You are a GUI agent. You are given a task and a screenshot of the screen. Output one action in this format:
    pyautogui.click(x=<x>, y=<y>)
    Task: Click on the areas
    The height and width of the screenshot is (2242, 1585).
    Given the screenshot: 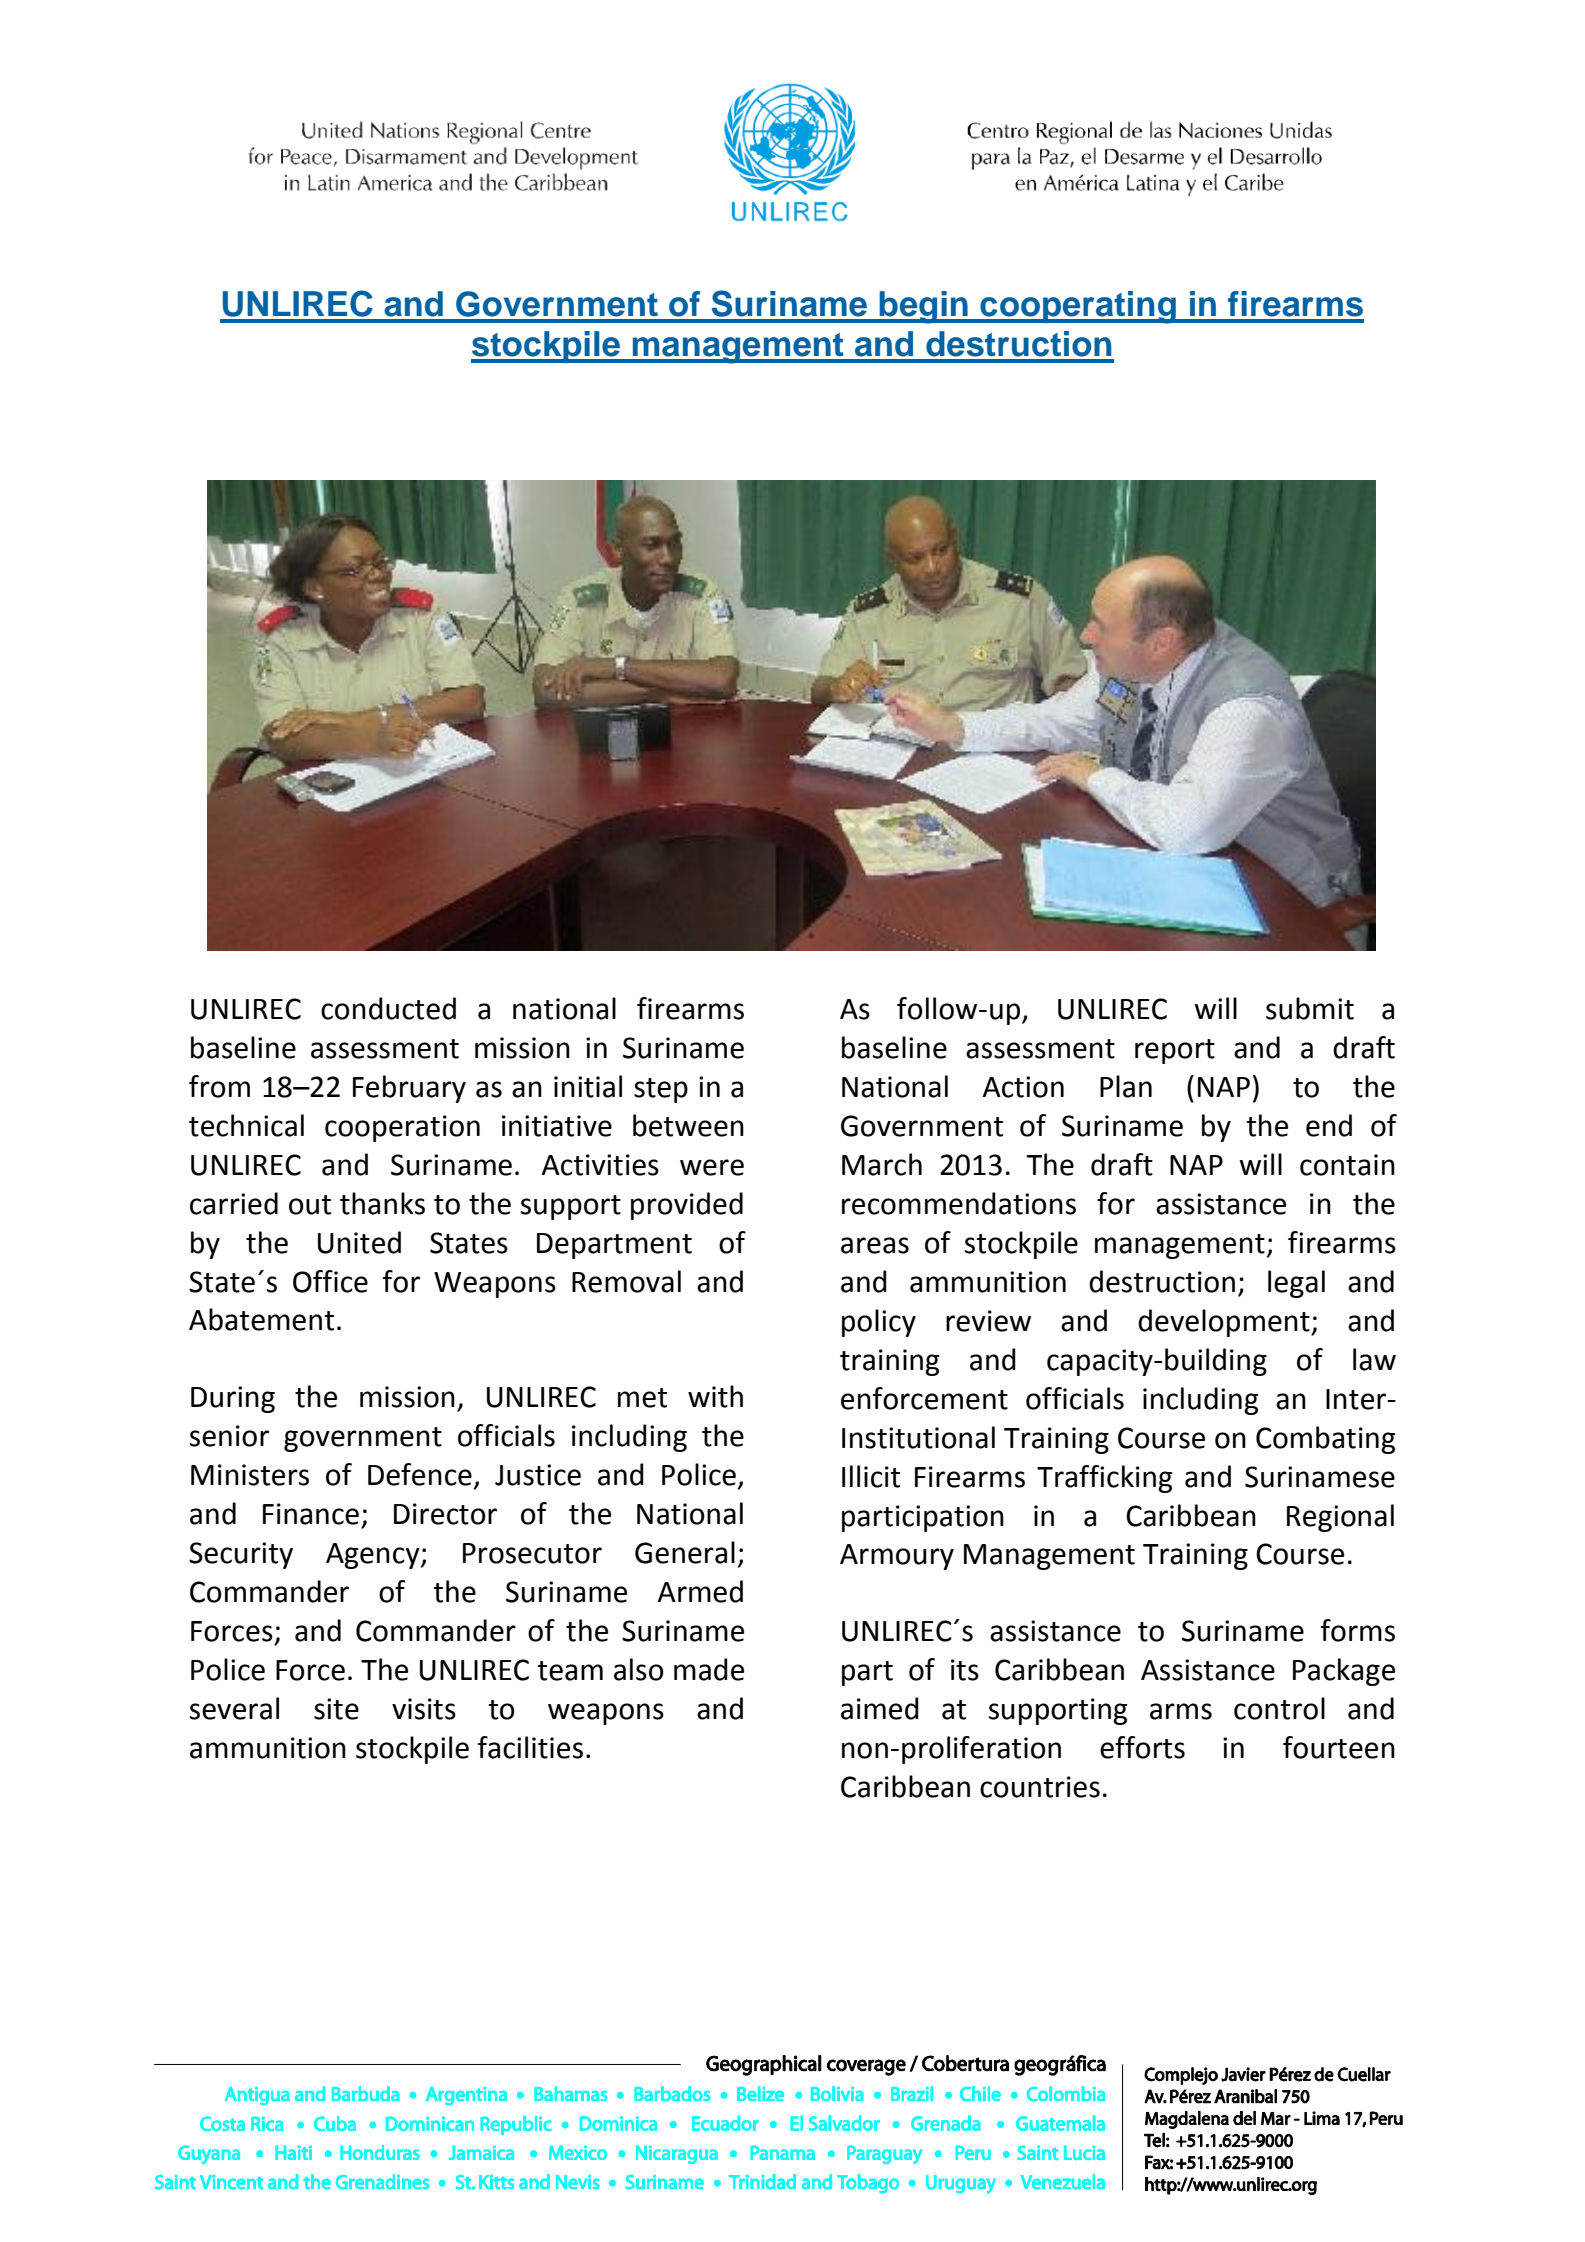 What is the action you would take?
    pyautogui.click(x=875, y=1245)
